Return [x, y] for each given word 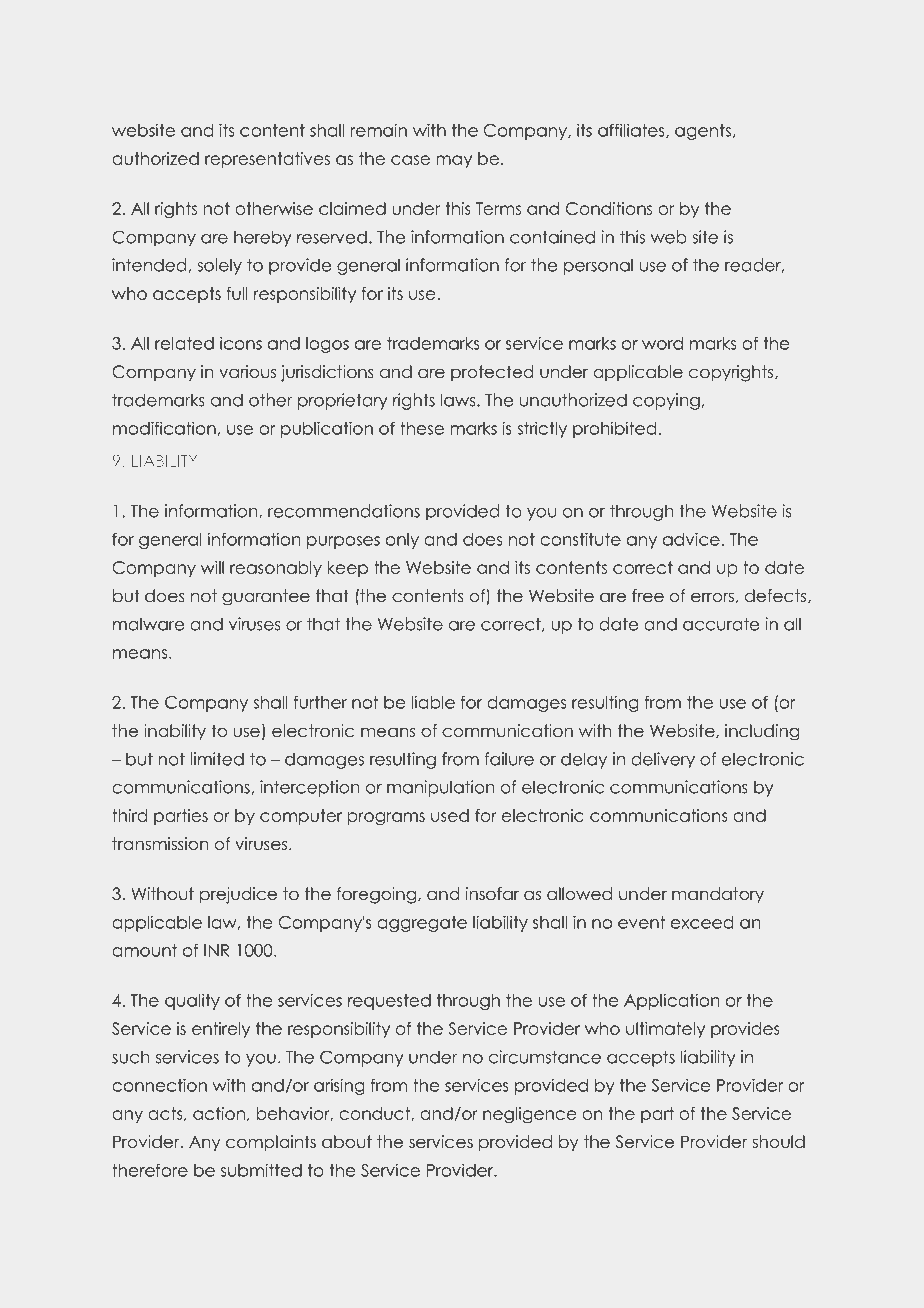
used [450, 815]
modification [165, 428]
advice [691, 539]
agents [703, 132]
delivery [663, 760]
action [219, 1113]
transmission [160, 844]
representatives [267, 160]
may [454, 161]
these [422, 428]
